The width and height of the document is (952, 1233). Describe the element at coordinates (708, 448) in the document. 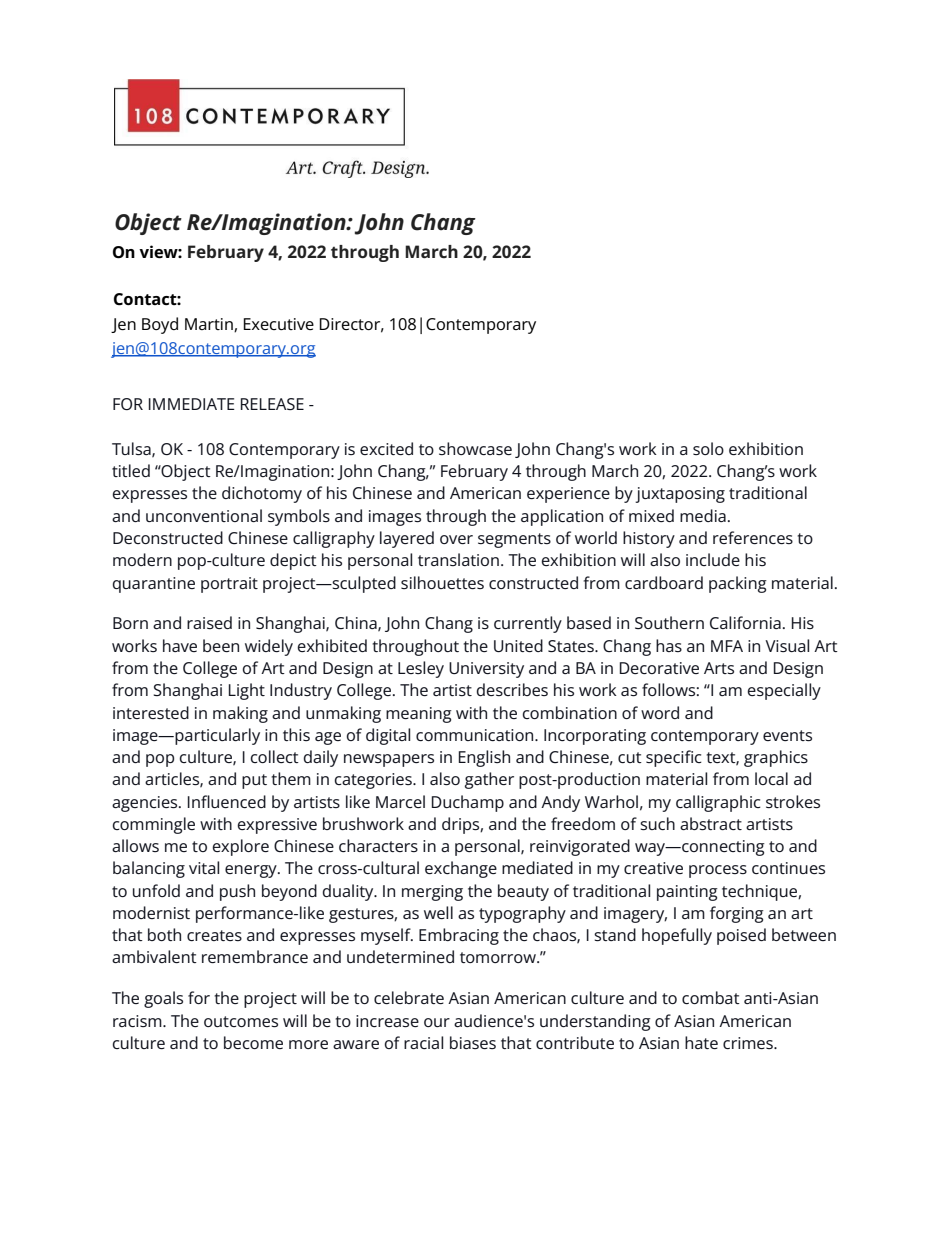

I see `solo` at that location.
